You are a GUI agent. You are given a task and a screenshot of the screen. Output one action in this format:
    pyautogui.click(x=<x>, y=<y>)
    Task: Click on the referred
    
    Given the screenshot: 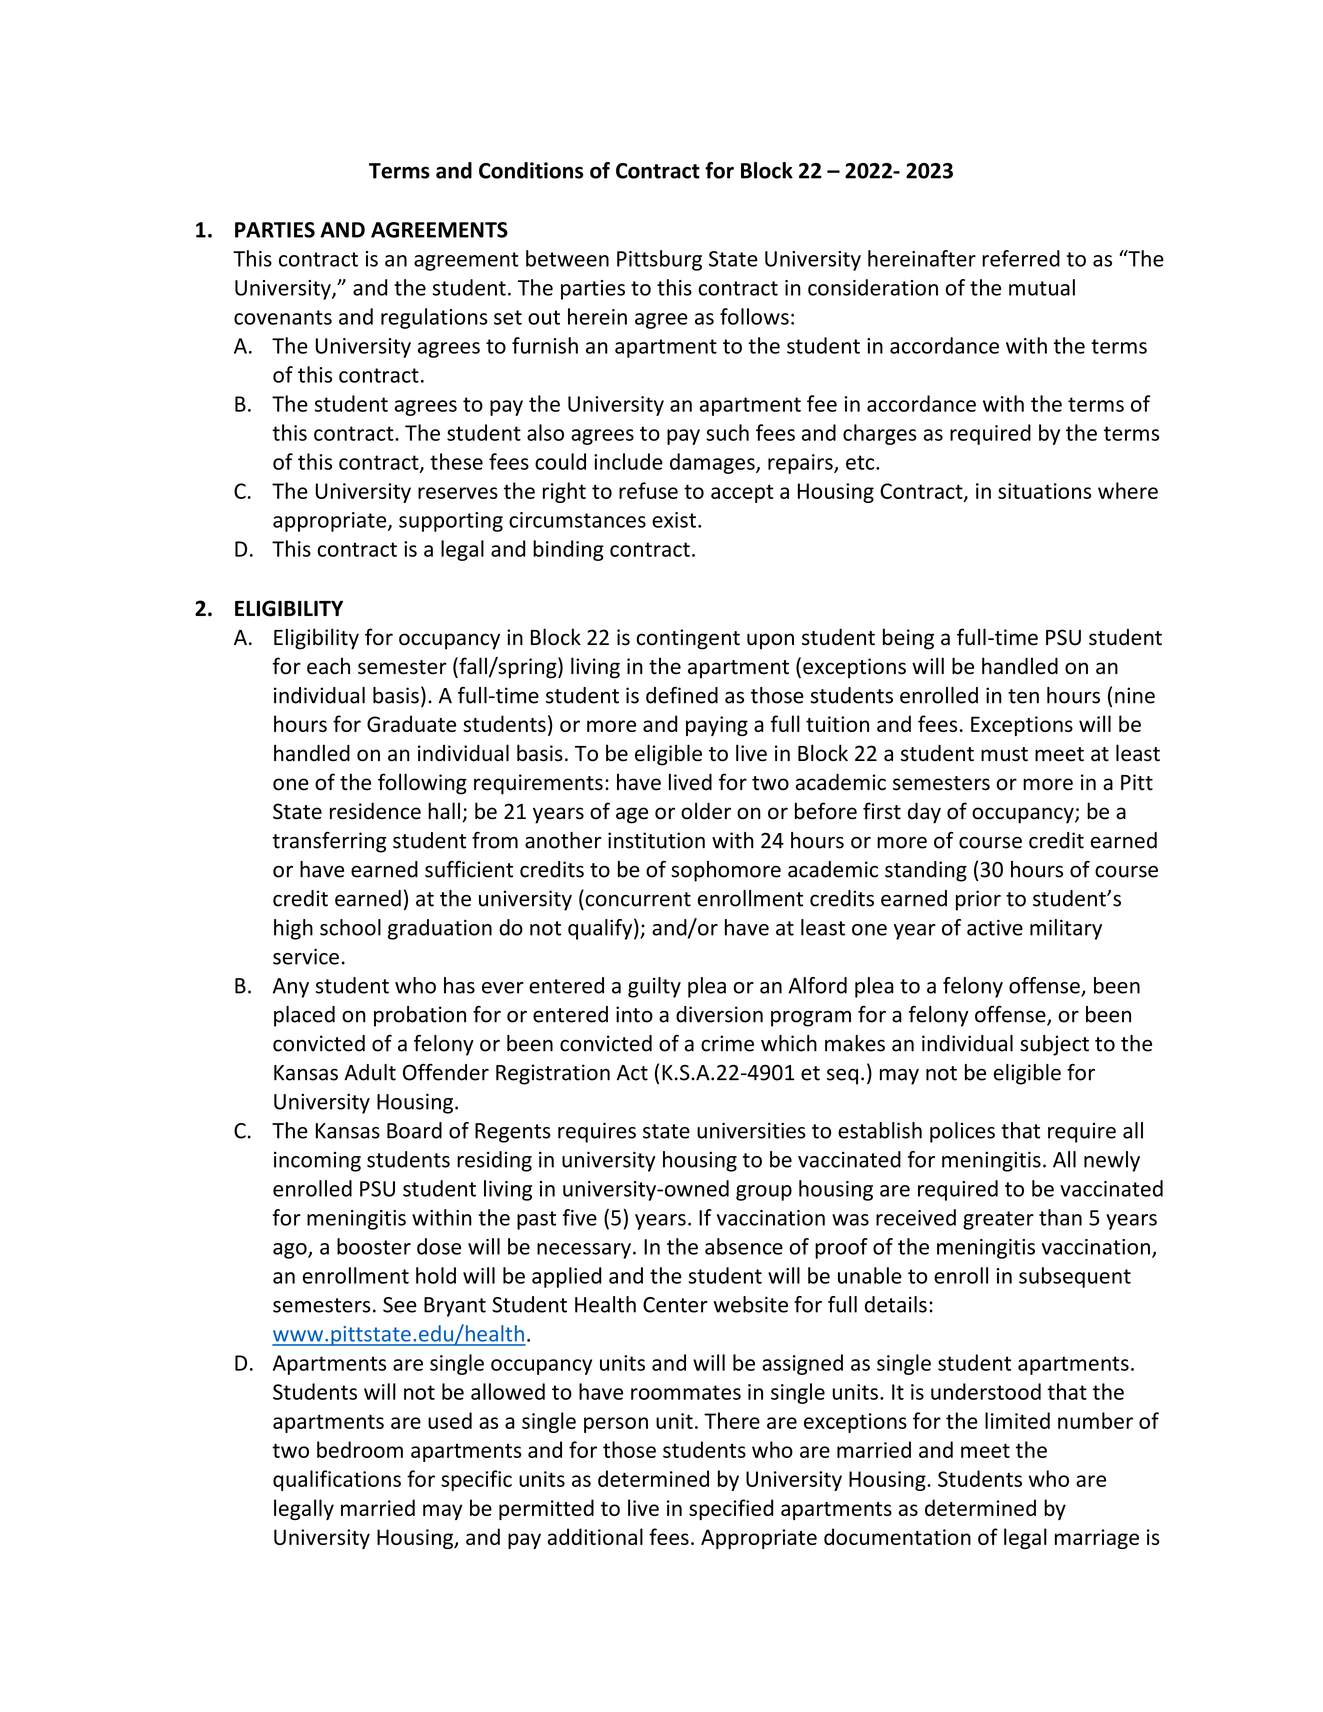 What is the action you would take?
    pyautogui.click(x=1021, y=258)
